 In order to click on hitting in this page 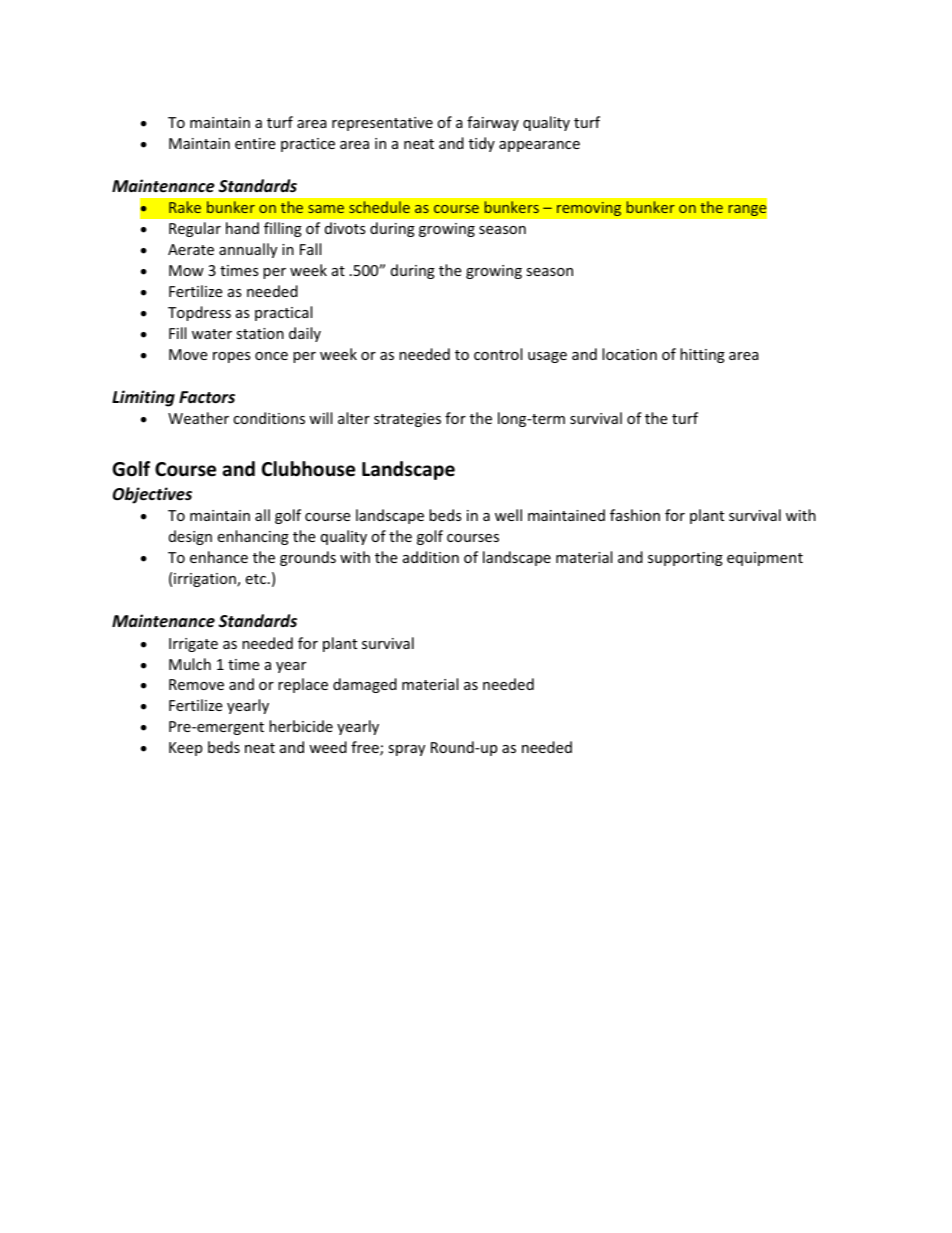, I will do `click(702, 355)`.
